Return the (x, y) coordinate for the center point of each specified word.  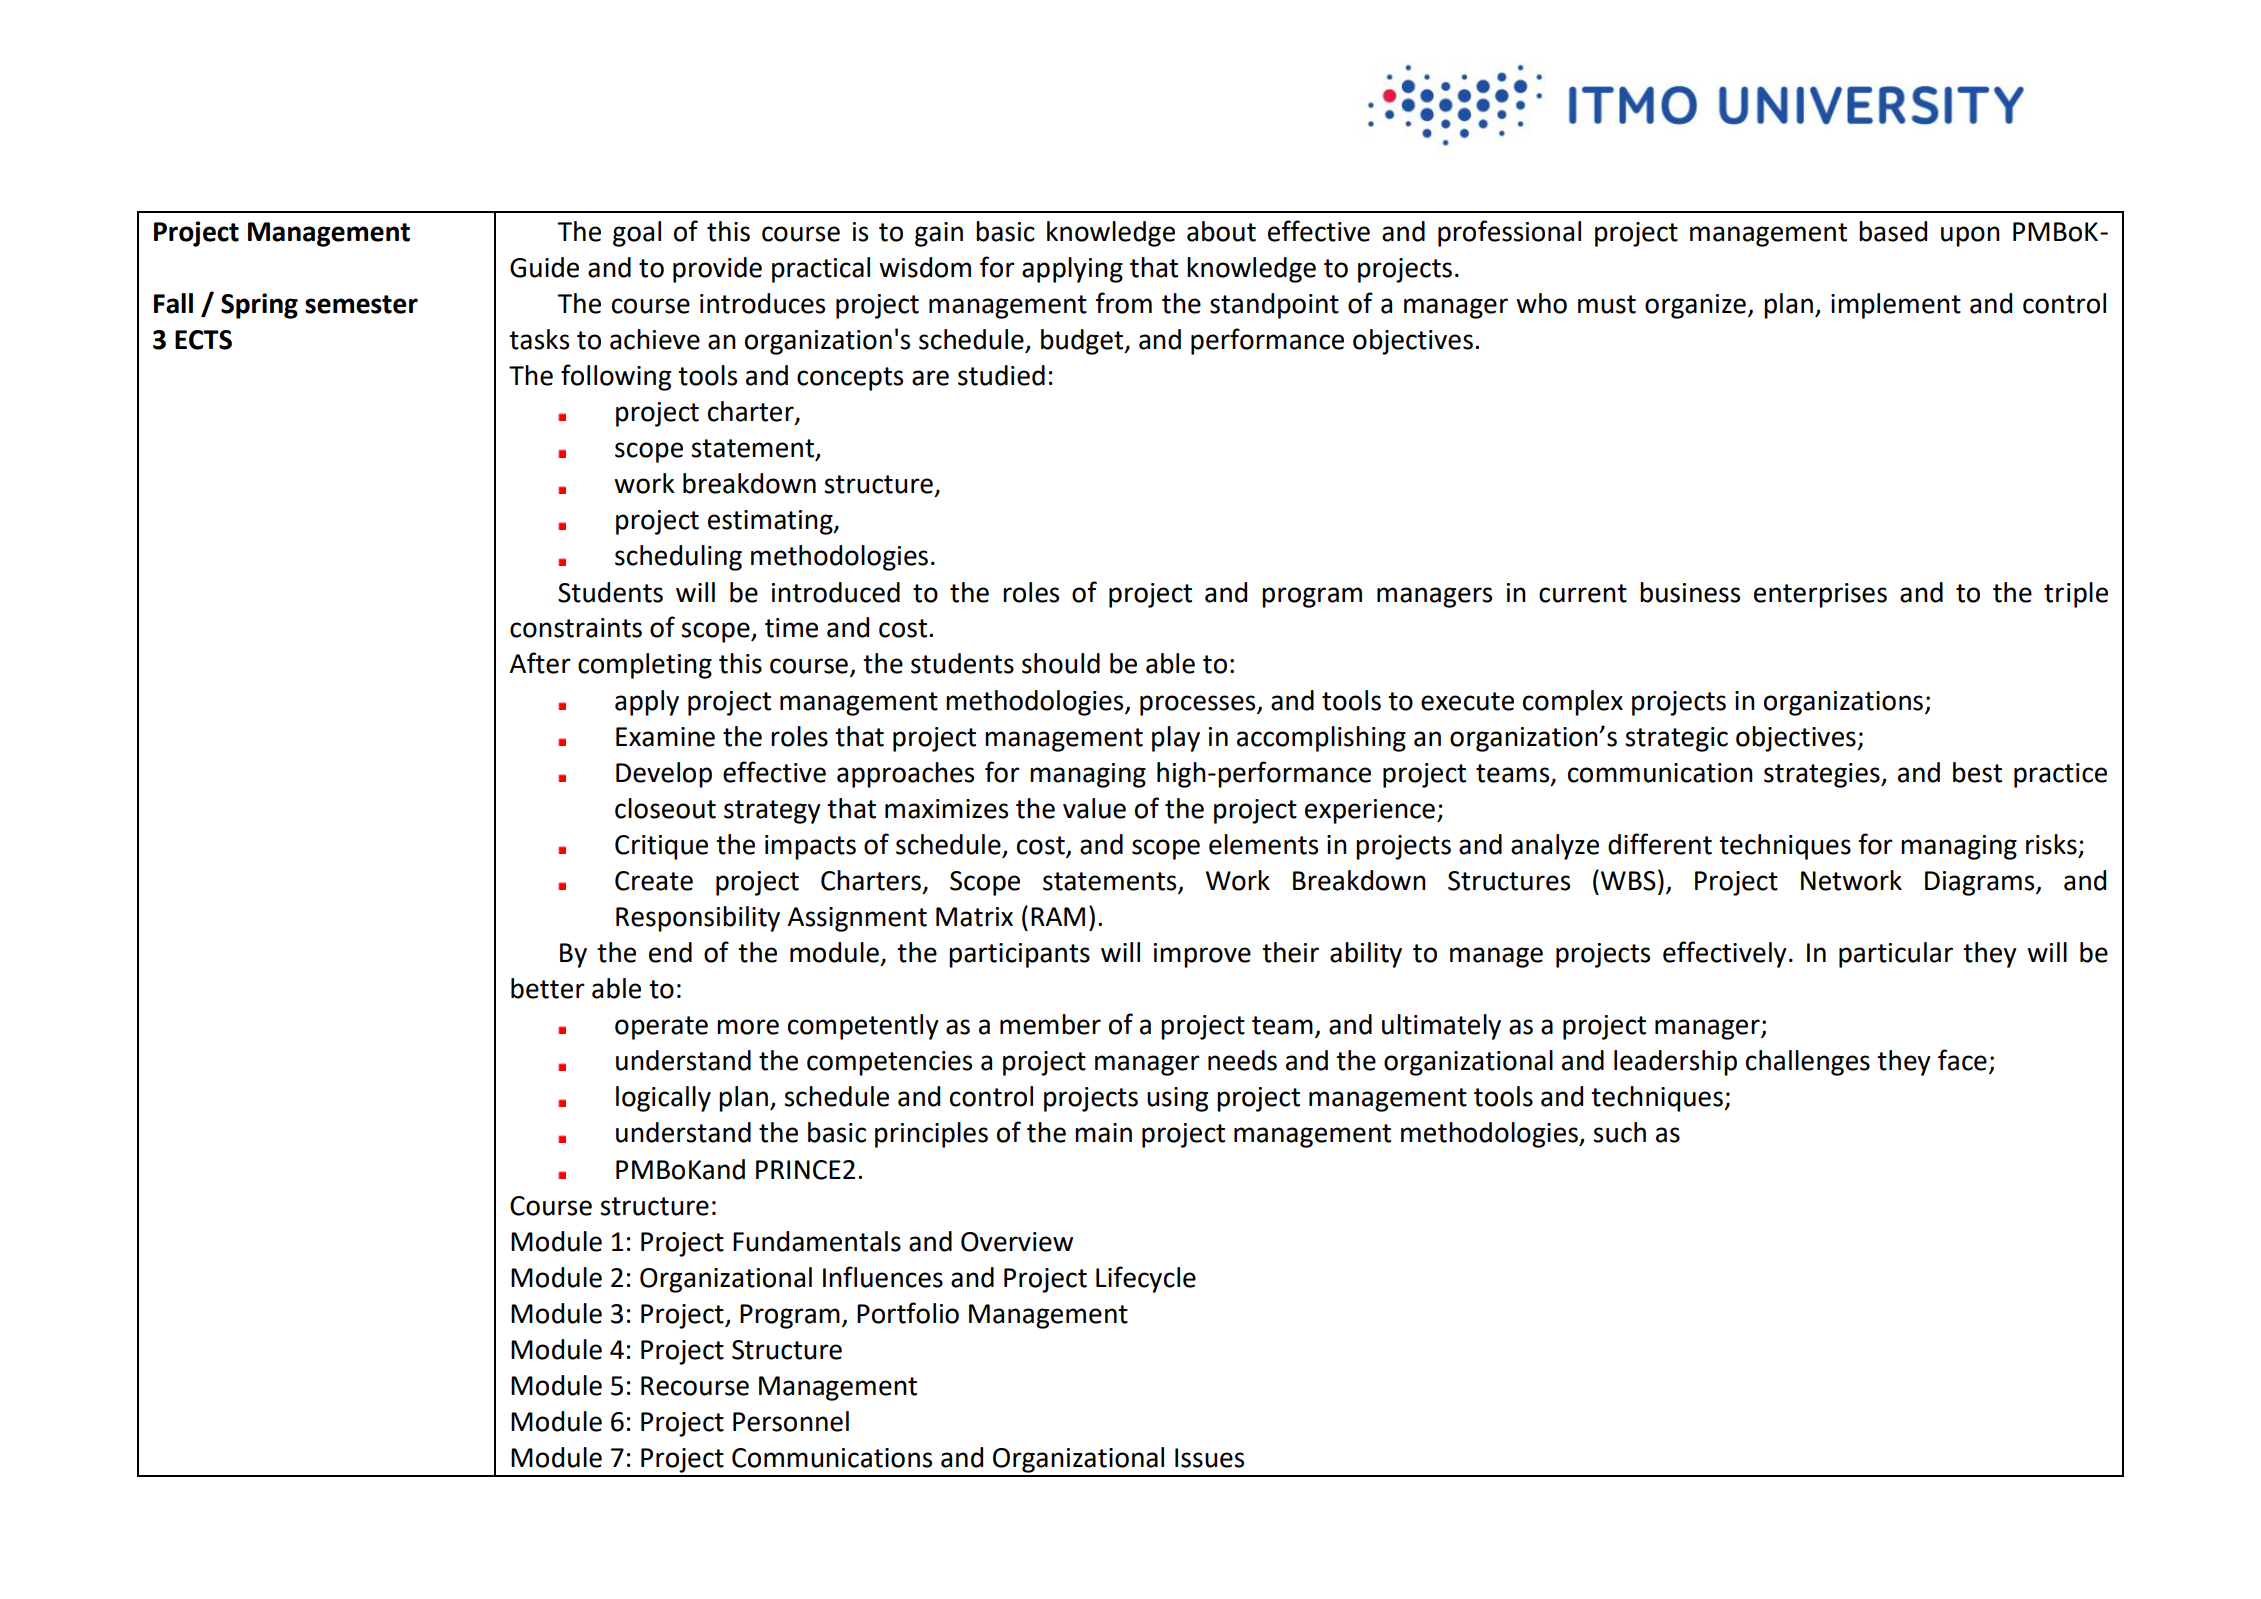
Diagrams (1981, 883)
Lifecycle (1146, 1279)
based (1893, 231)
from (1123, 303)
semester (361, 304)
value (1094, 808)
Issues (1209, 1458)
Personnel (791, 1421)
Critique (661, 847)
